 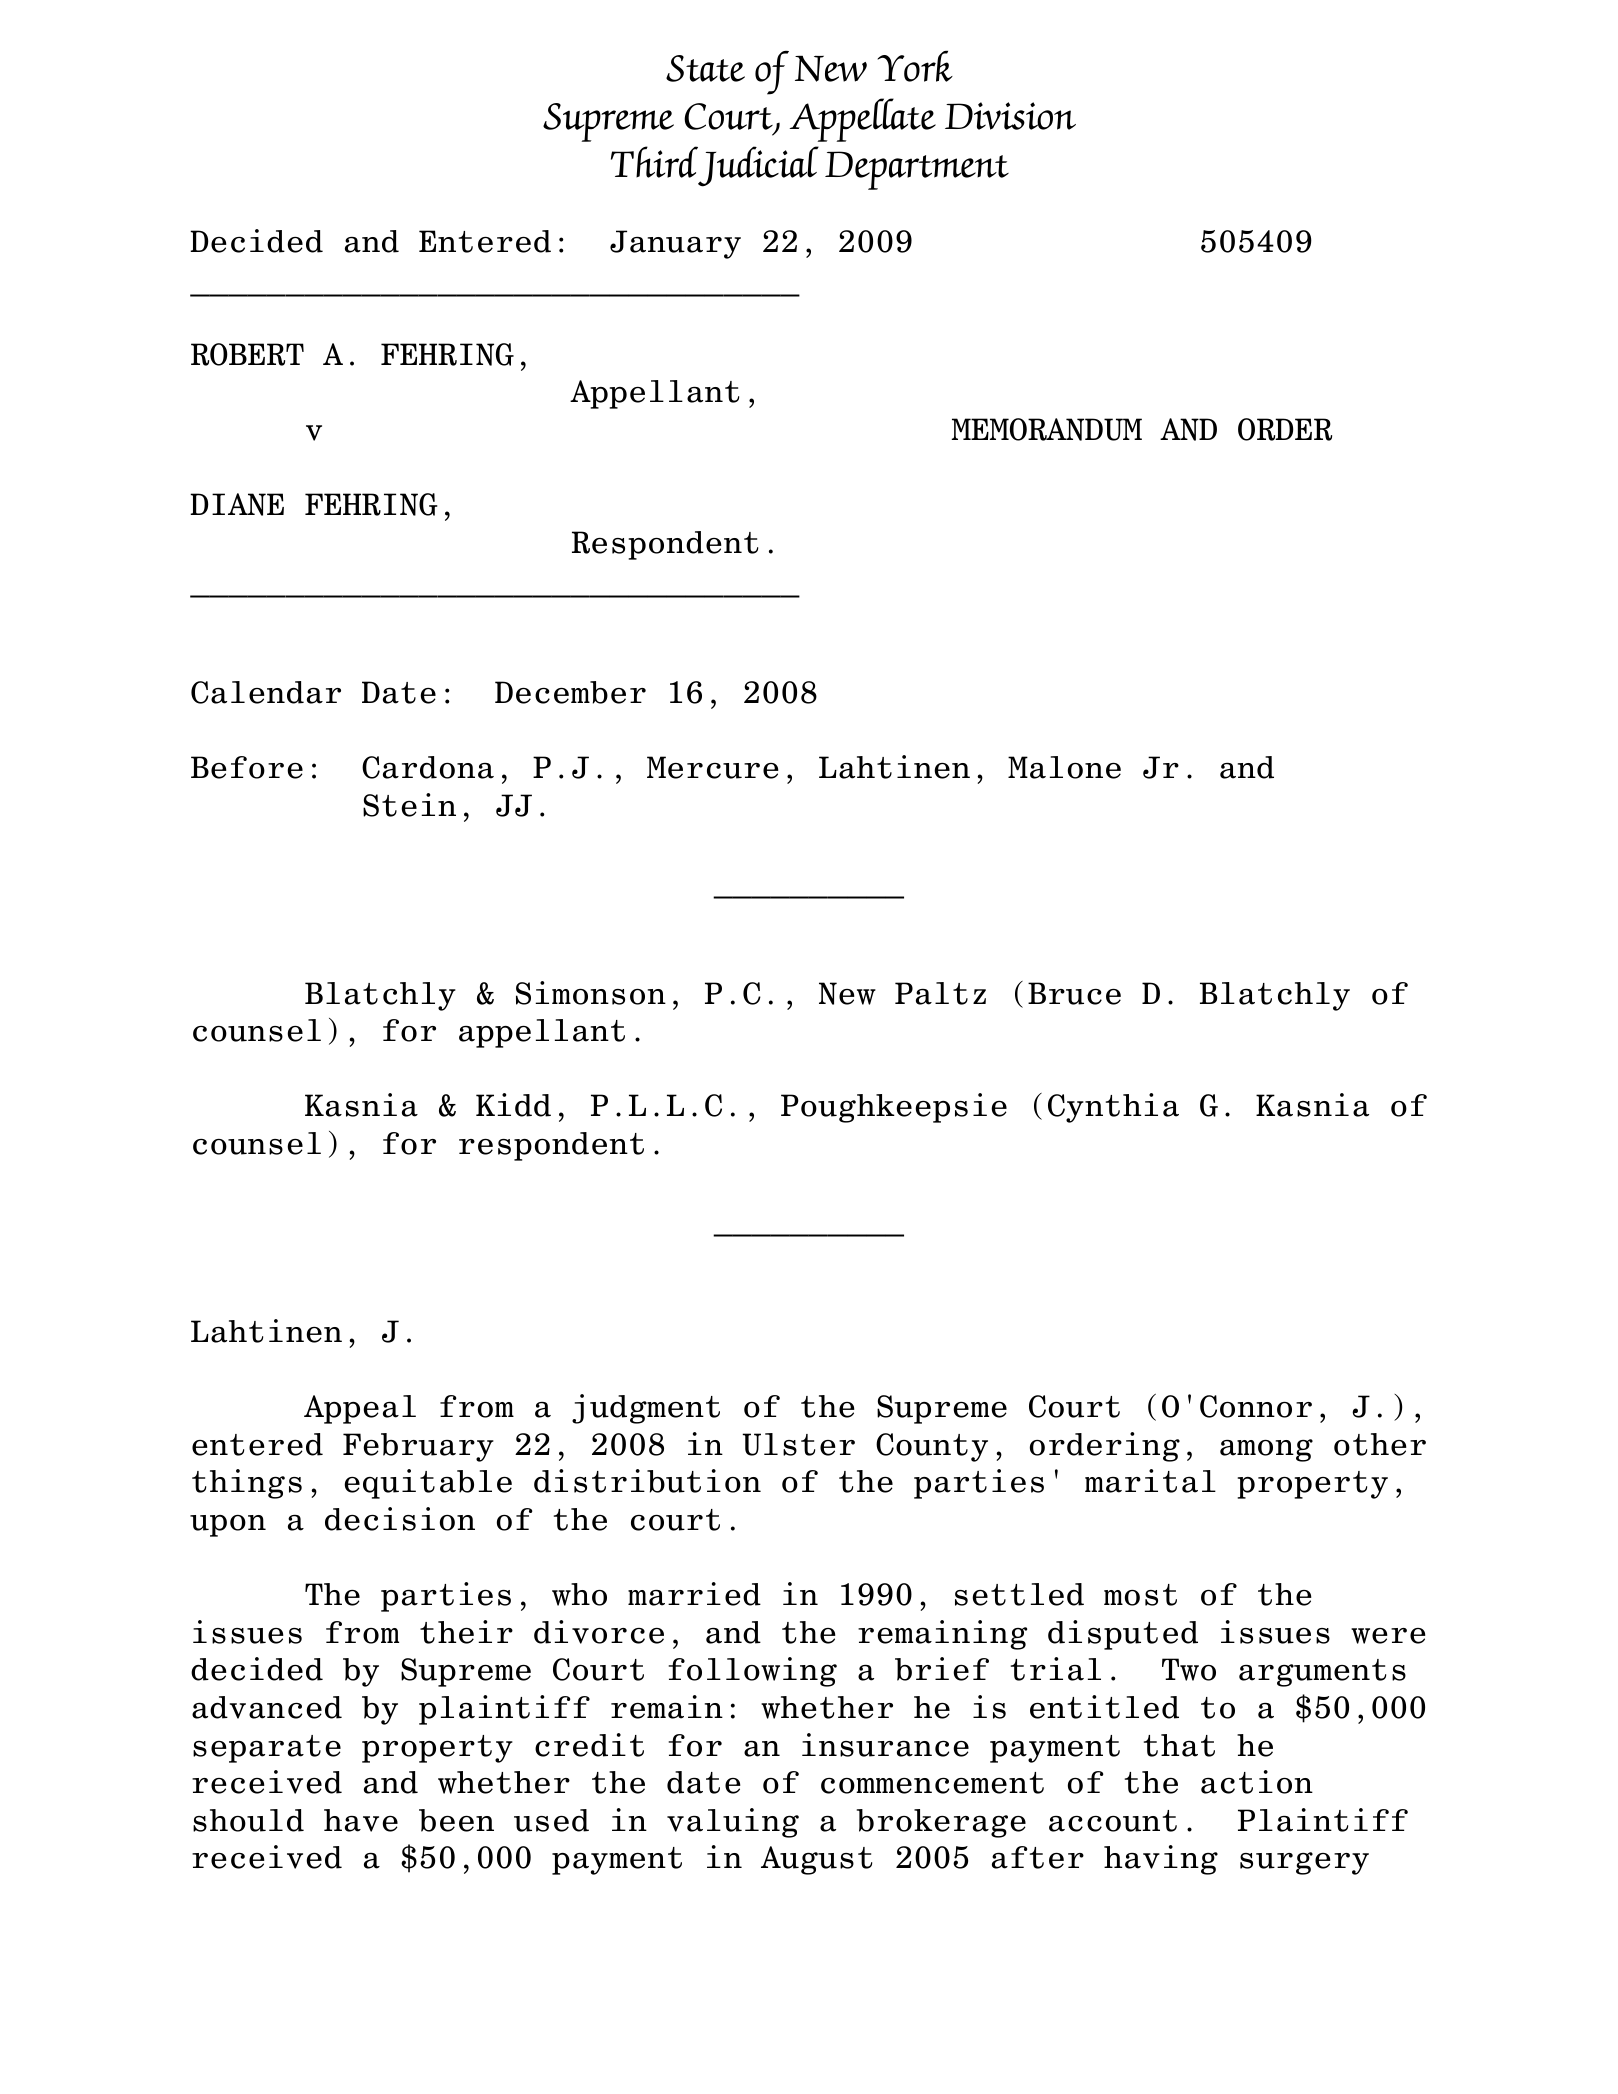 What do you see at coordinates (1047, 429) in the screenshot?
I see `MEMORANDUM` at bounding box center [1047, 429].
